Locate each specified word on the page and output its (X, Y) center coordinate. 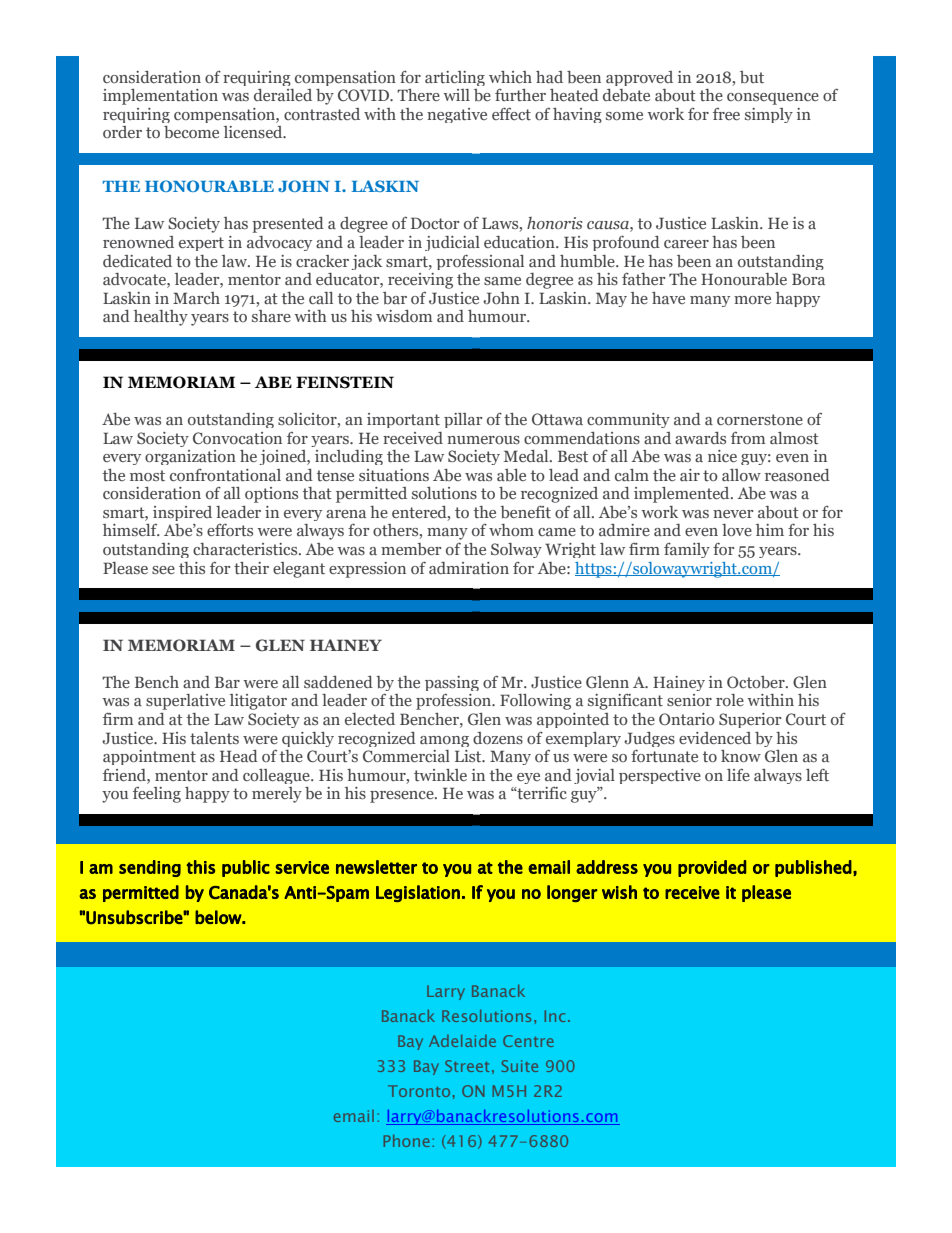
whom (511, 530)
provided (712, 868)
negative (457, 115)
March (196, 298)
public (246, 868)
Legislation (418, 893)
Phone (407, 1141)
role (730, 700)
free (726, 113)
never (733, 514)
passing (452, 685)
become (191, 132)
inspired (182, 515)
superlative (185, 702)
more (752, 300)
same (502, 281)
